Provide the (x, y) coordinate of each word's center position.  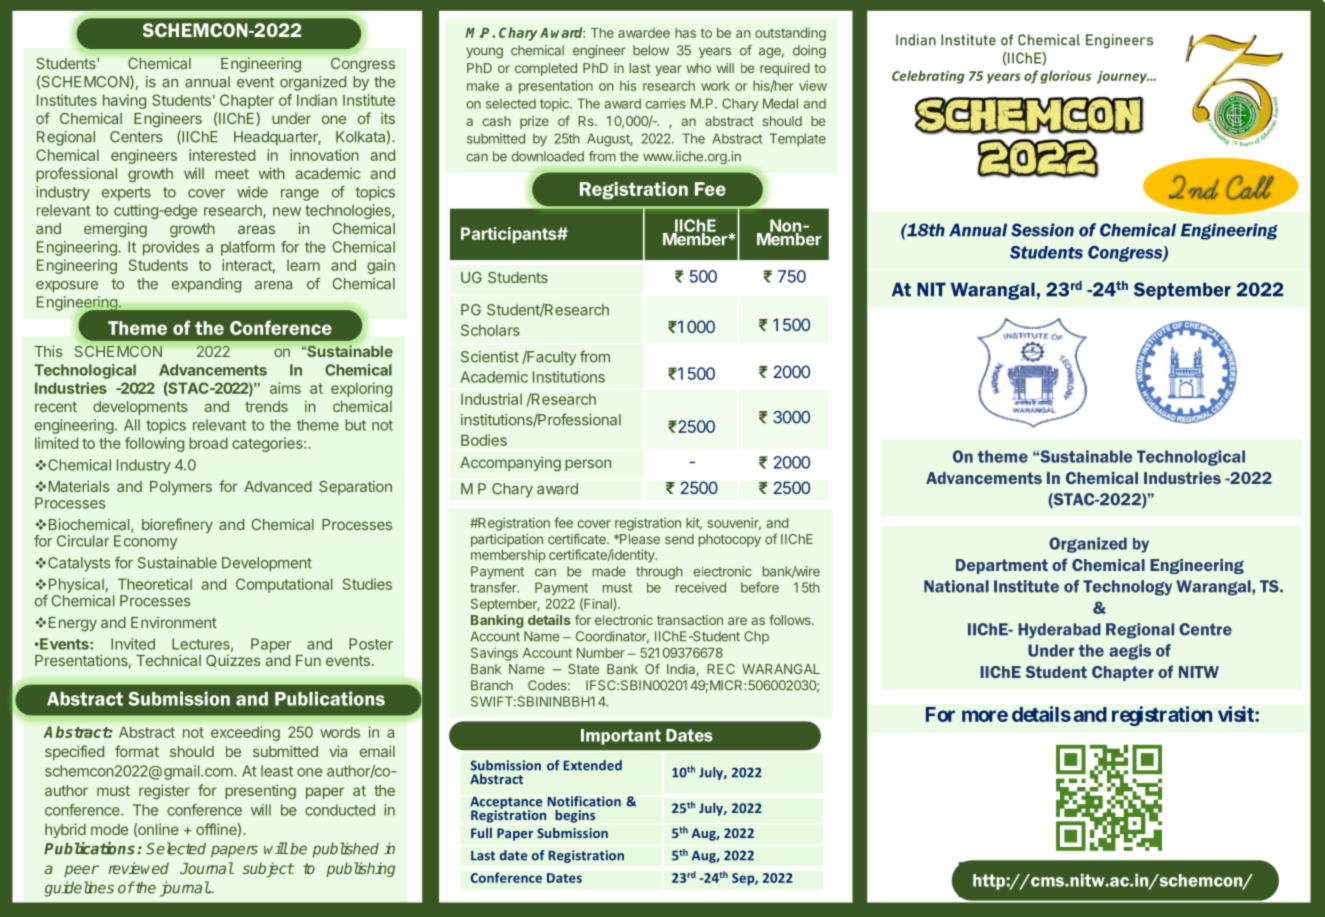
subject (268, 869)
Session (1042, 230)
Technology (1127, 588)
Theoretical (155, 584)
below (651, 50)
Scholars (490, 330)
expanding (206, 285)
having (124, 101)
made (609, 571)
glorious (1065, 77)
